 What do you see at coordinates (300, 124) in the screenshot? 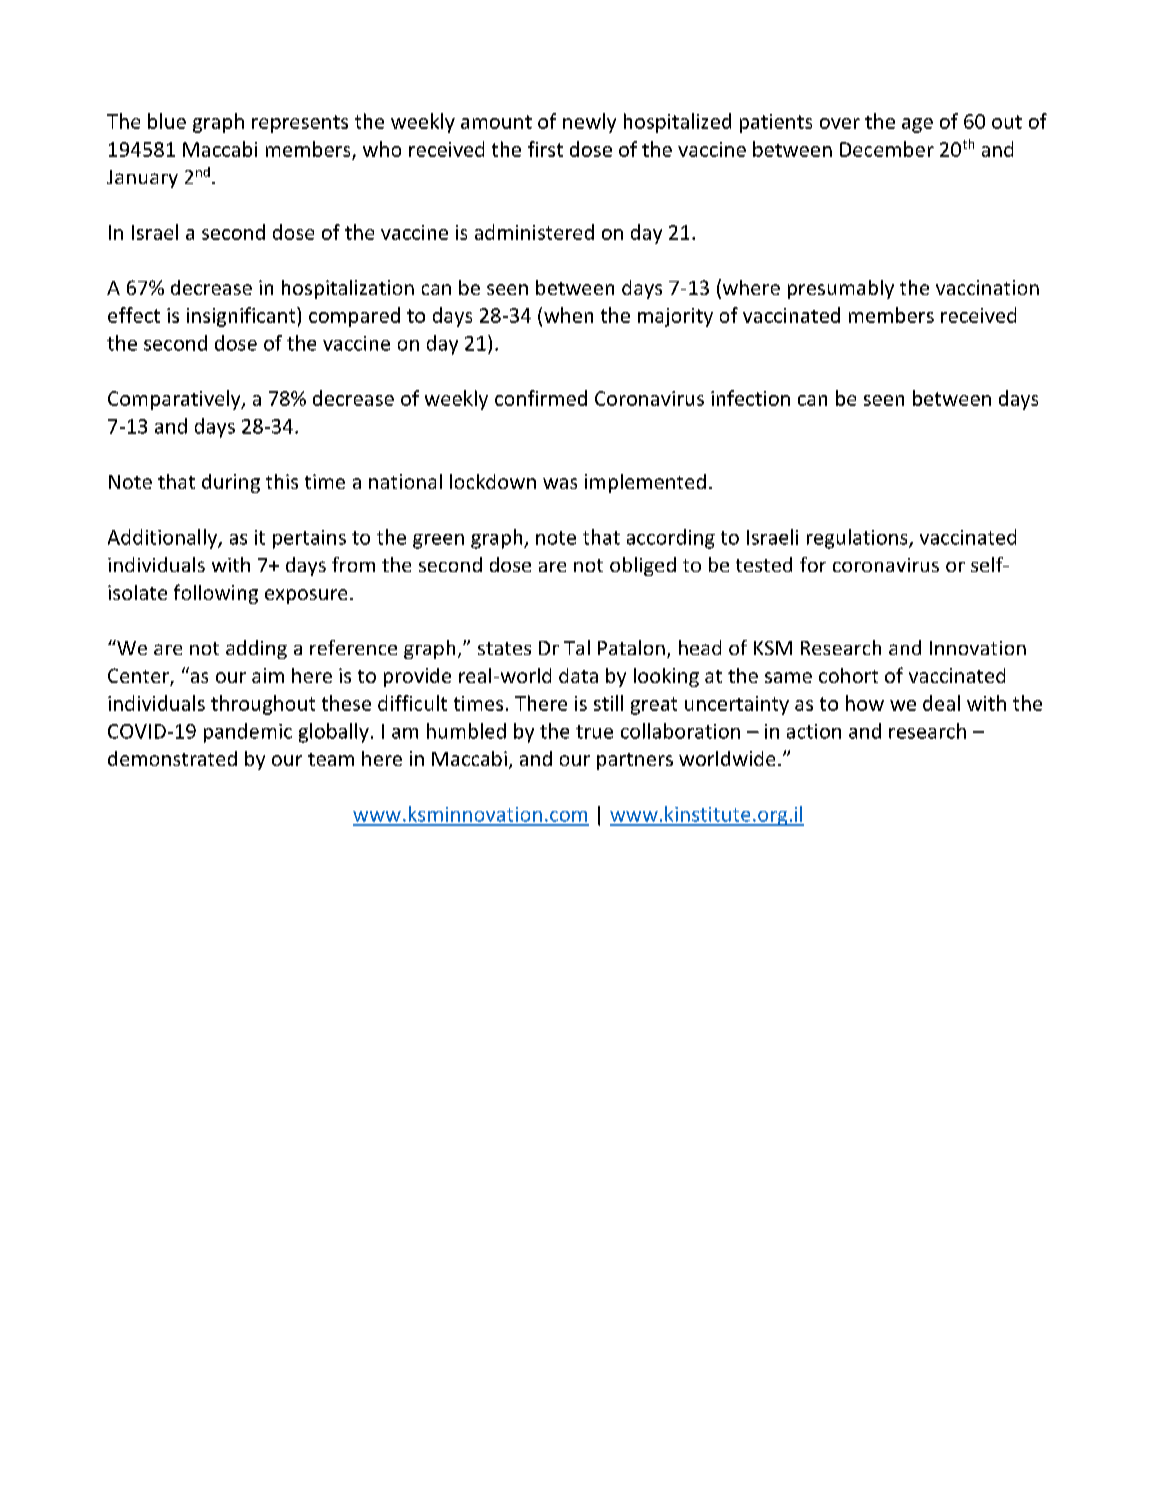
I see `represents` at bounding box center [300, 124].
